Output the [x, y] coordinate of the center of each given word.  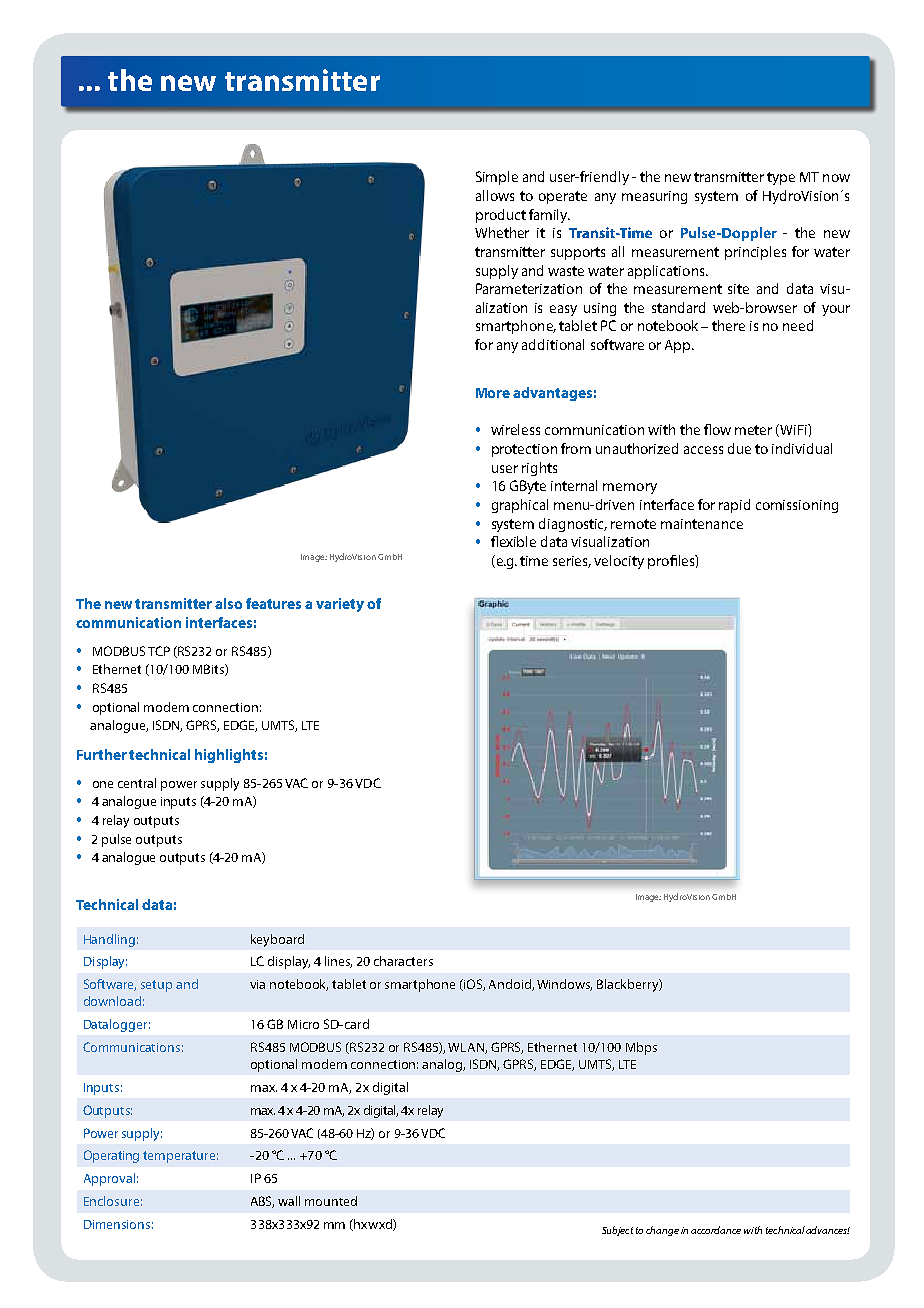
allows [495, 195]
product [501, 216]
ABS [262, 1202]
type [781, 178]
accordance [716, 1230]
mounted [331, 1201]
